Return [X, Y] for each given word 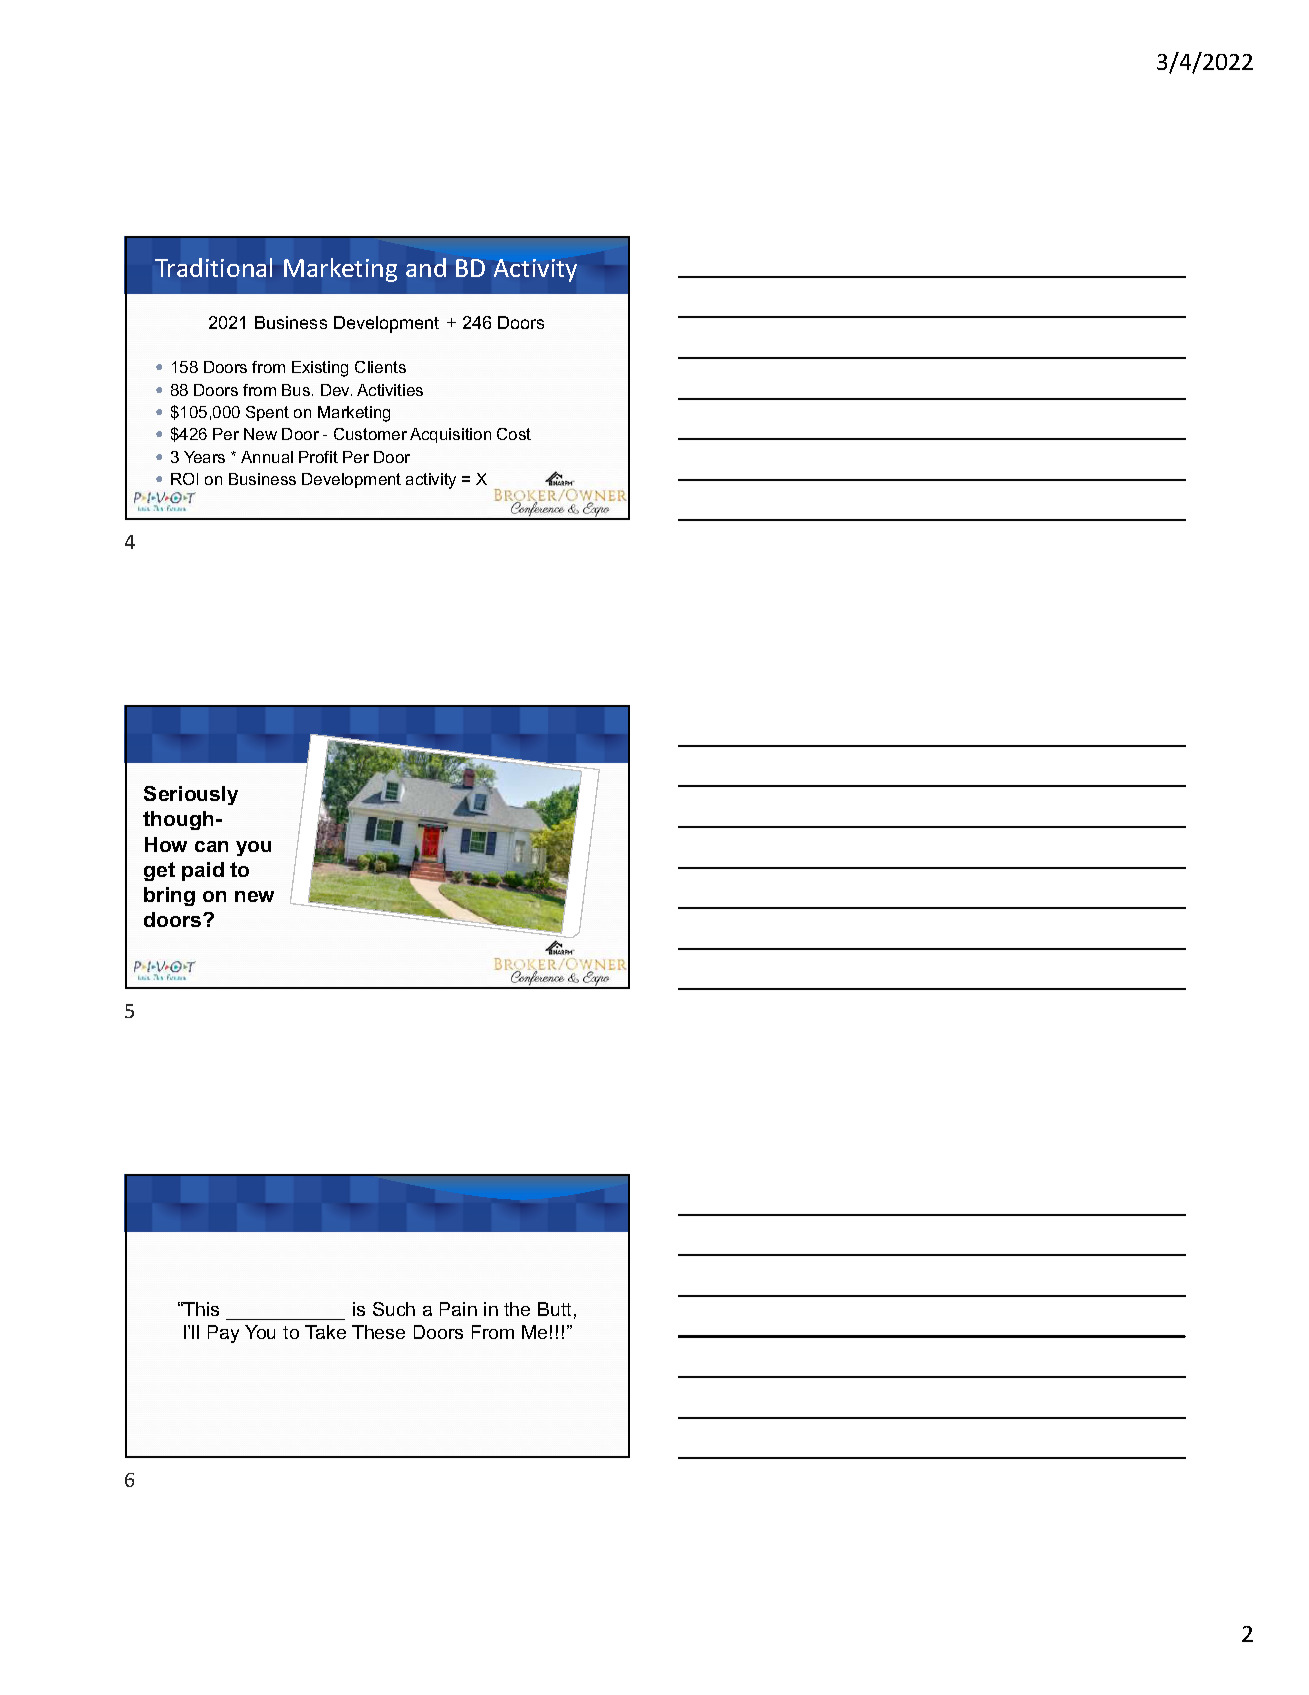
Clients [380, 367]
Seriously [191, 795]
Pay [223, 1334]
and [426, 267]
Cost [514, 434]
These [378, 1332]
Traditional [213, 267]
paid [203, 871]
